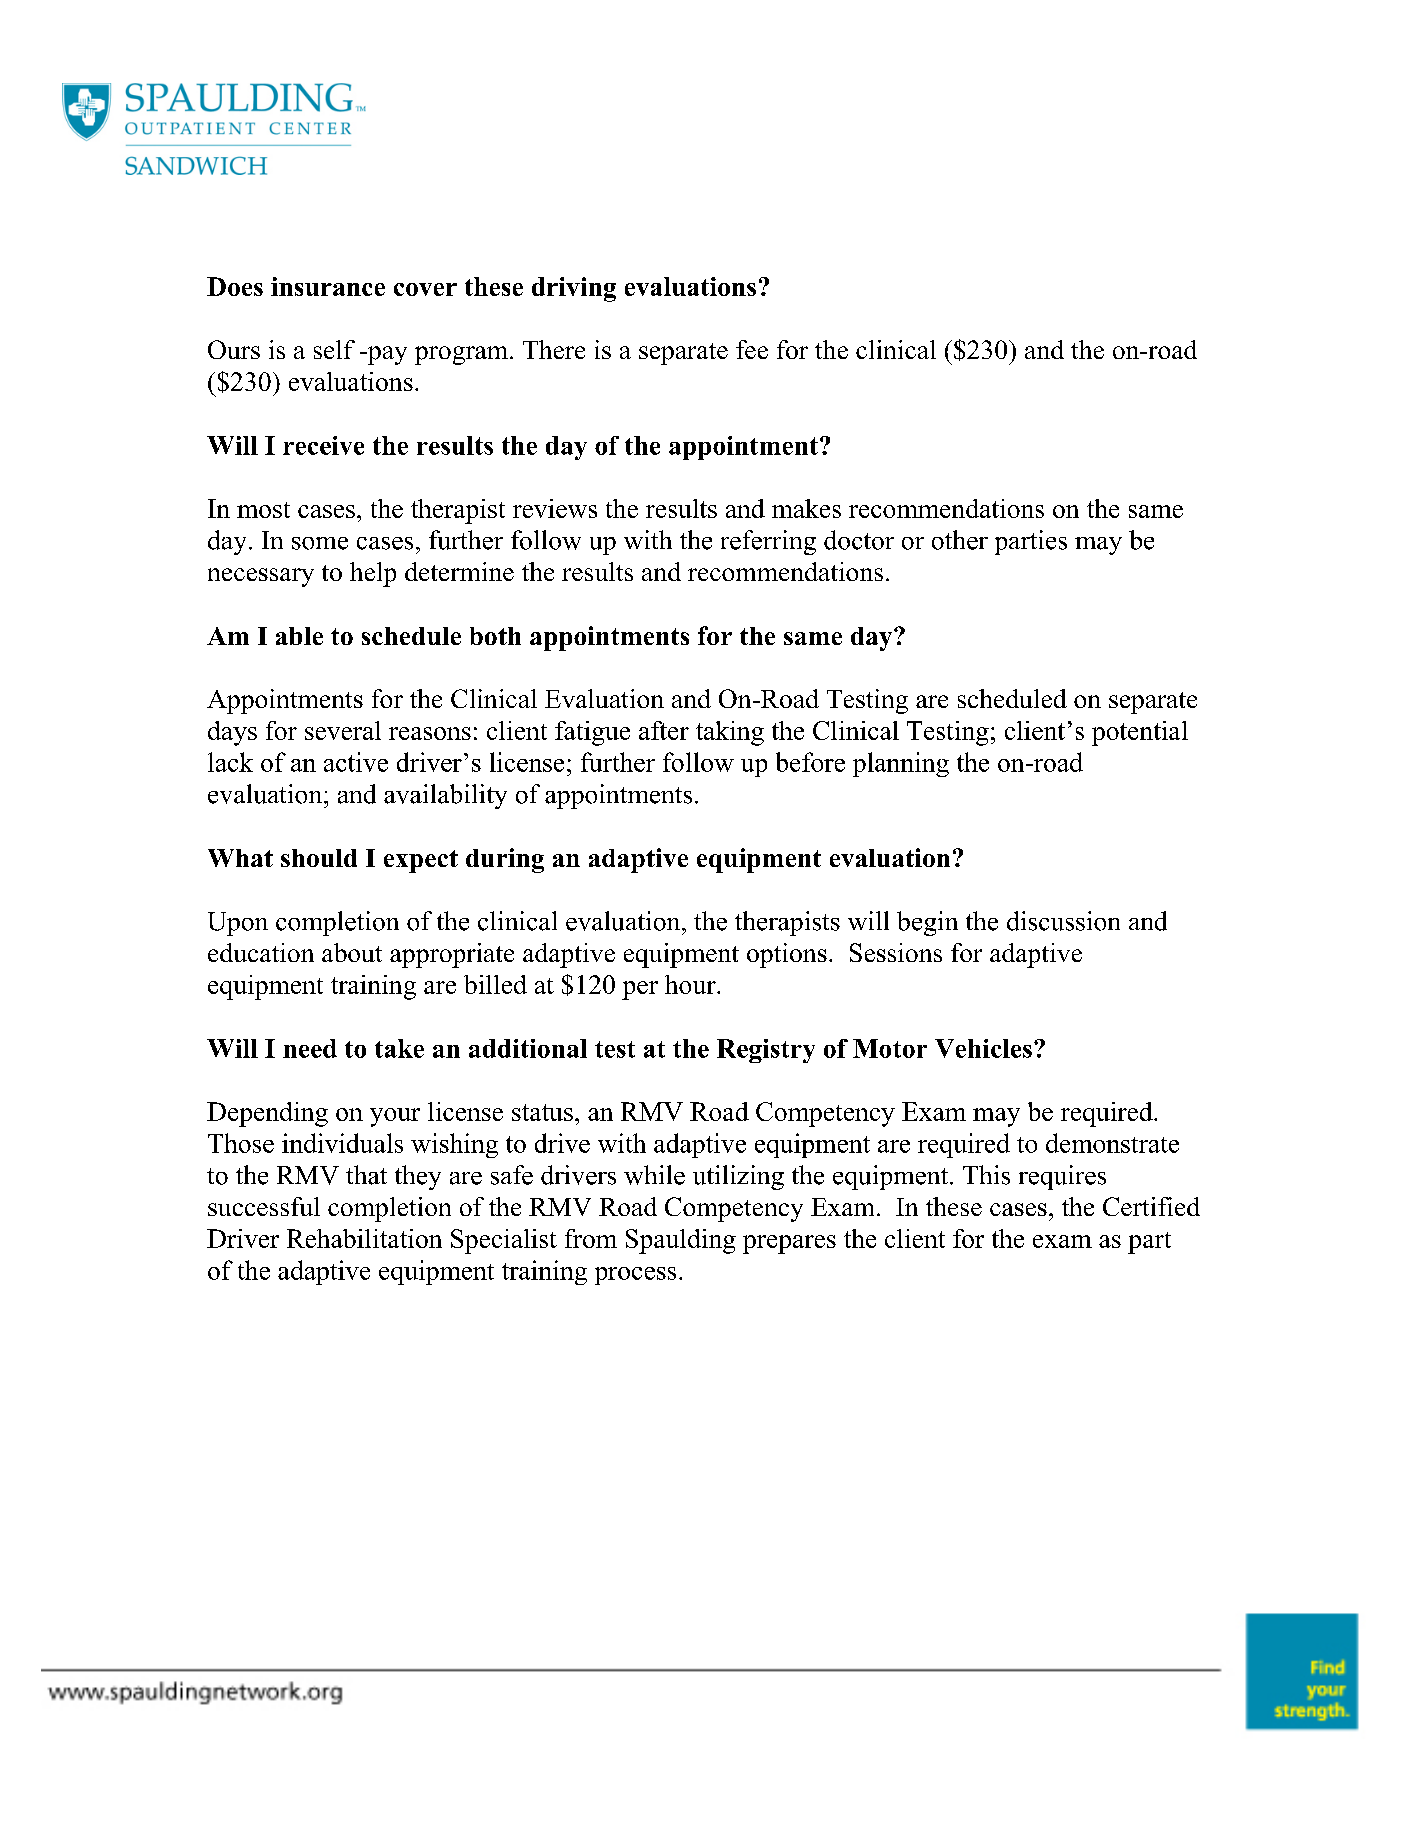 The width and height of the screenshot is (1408, 1822). Describe the element at coordinates (1062, 1177) in the screenshot. I see `requires` at that location.
